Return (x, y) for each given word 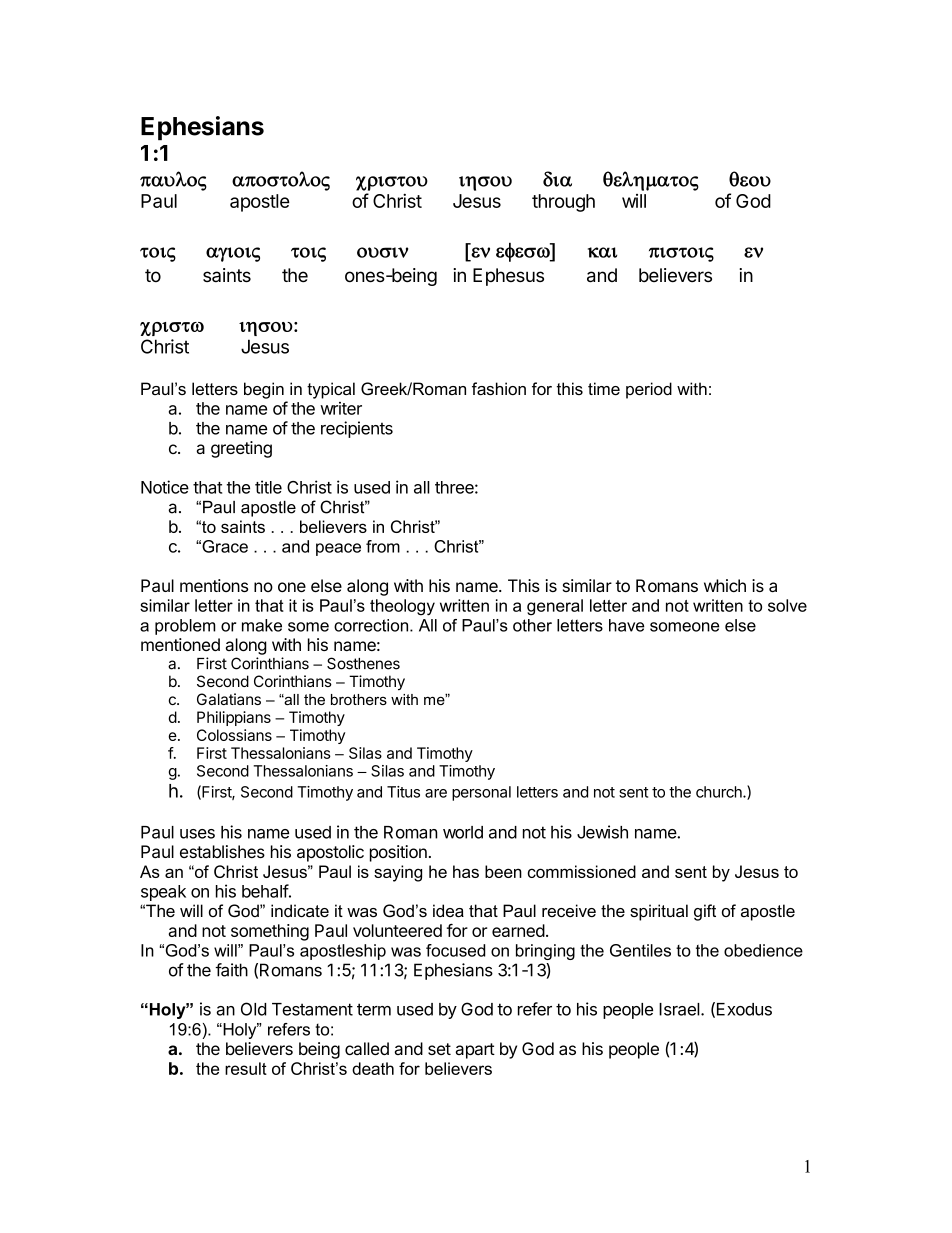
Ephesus (508, 277)
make (262, 625)
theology (402, 607)
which (725, 585)
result (246, 1068)
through (563, 203)
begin (264, 390)
